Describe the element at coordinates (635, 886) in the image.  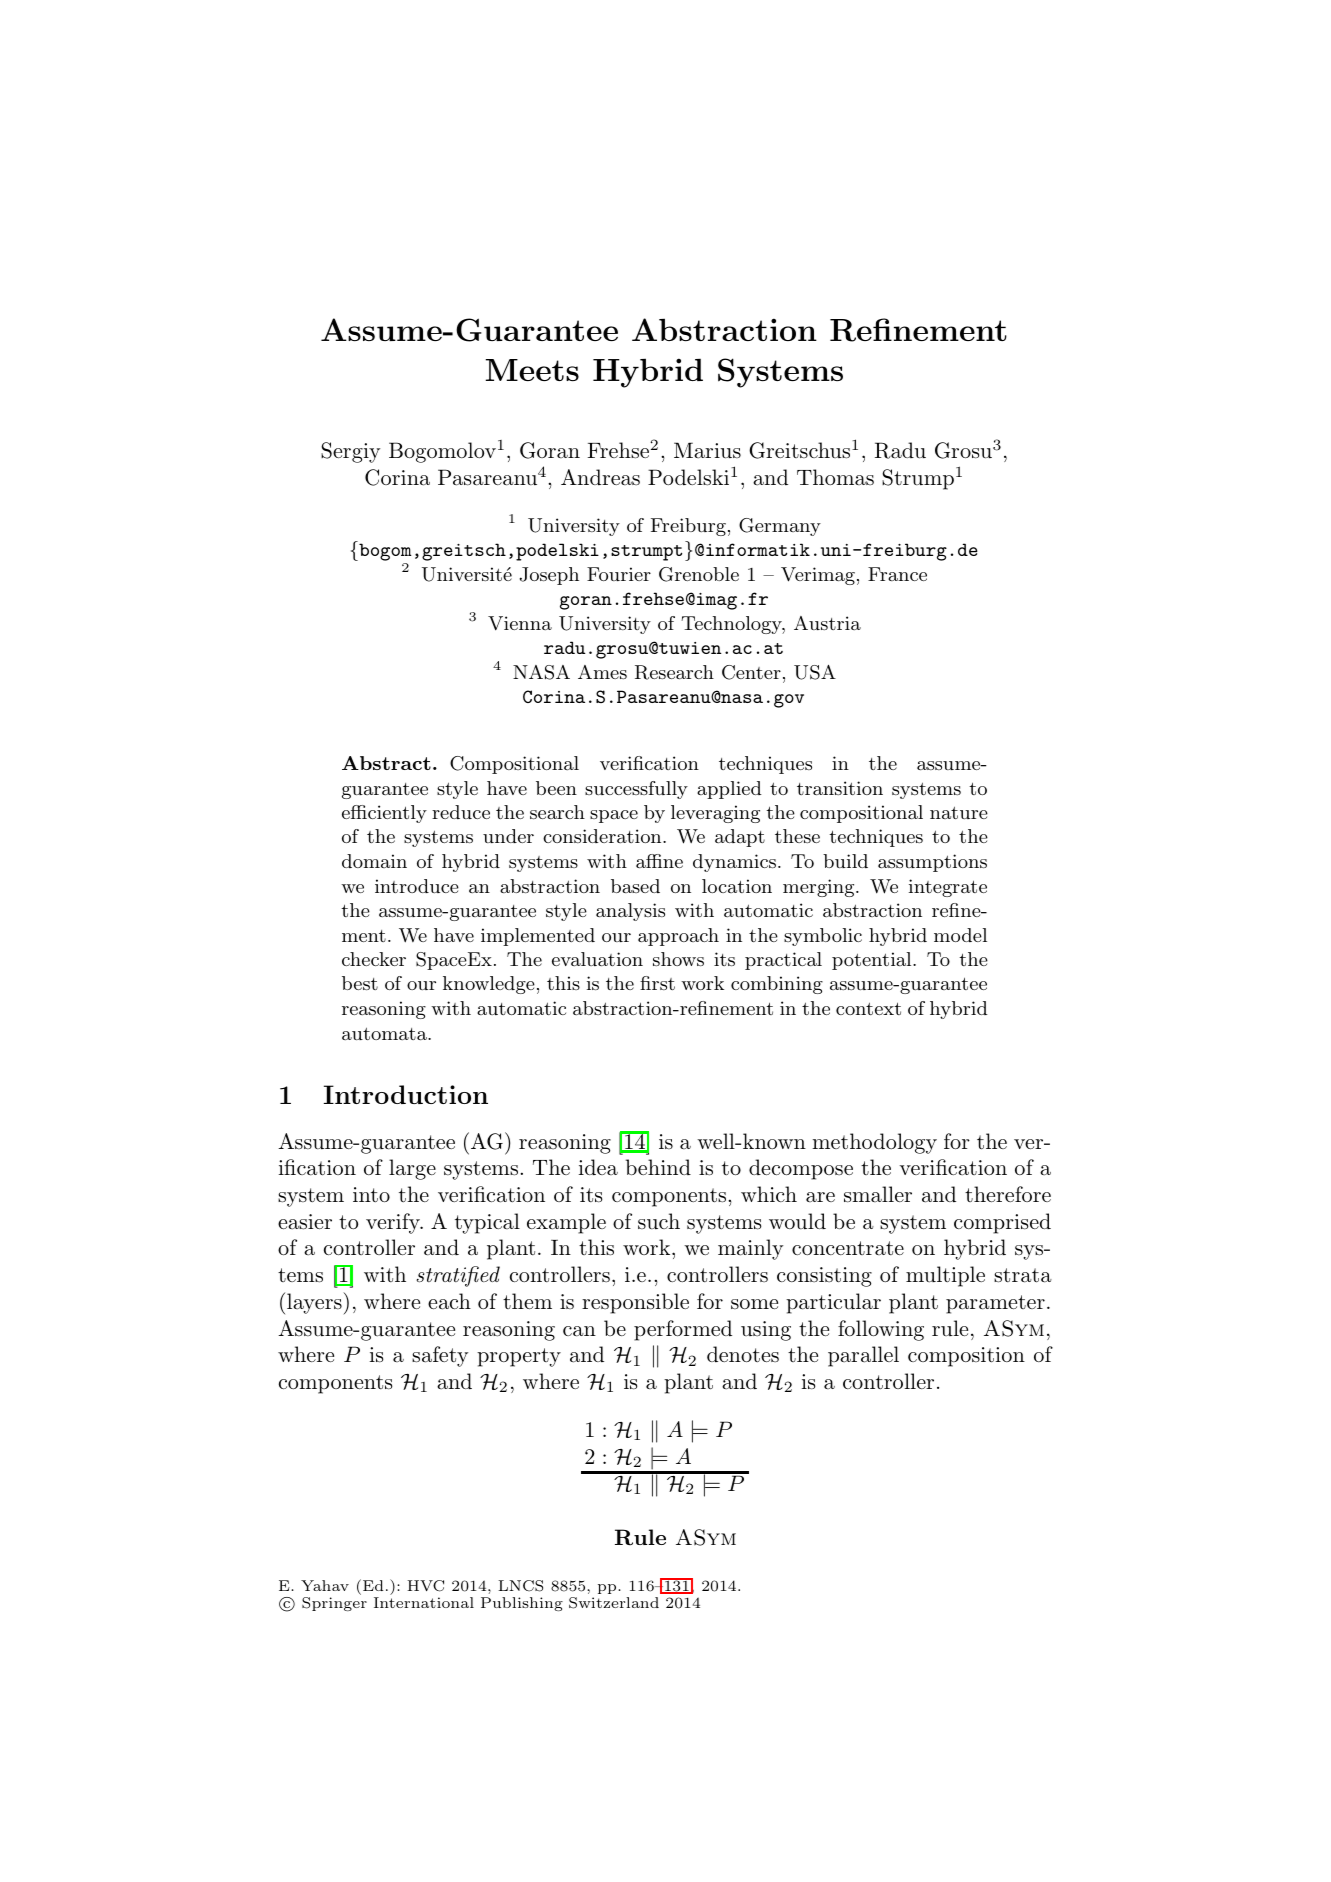
I see `based` at that location.
